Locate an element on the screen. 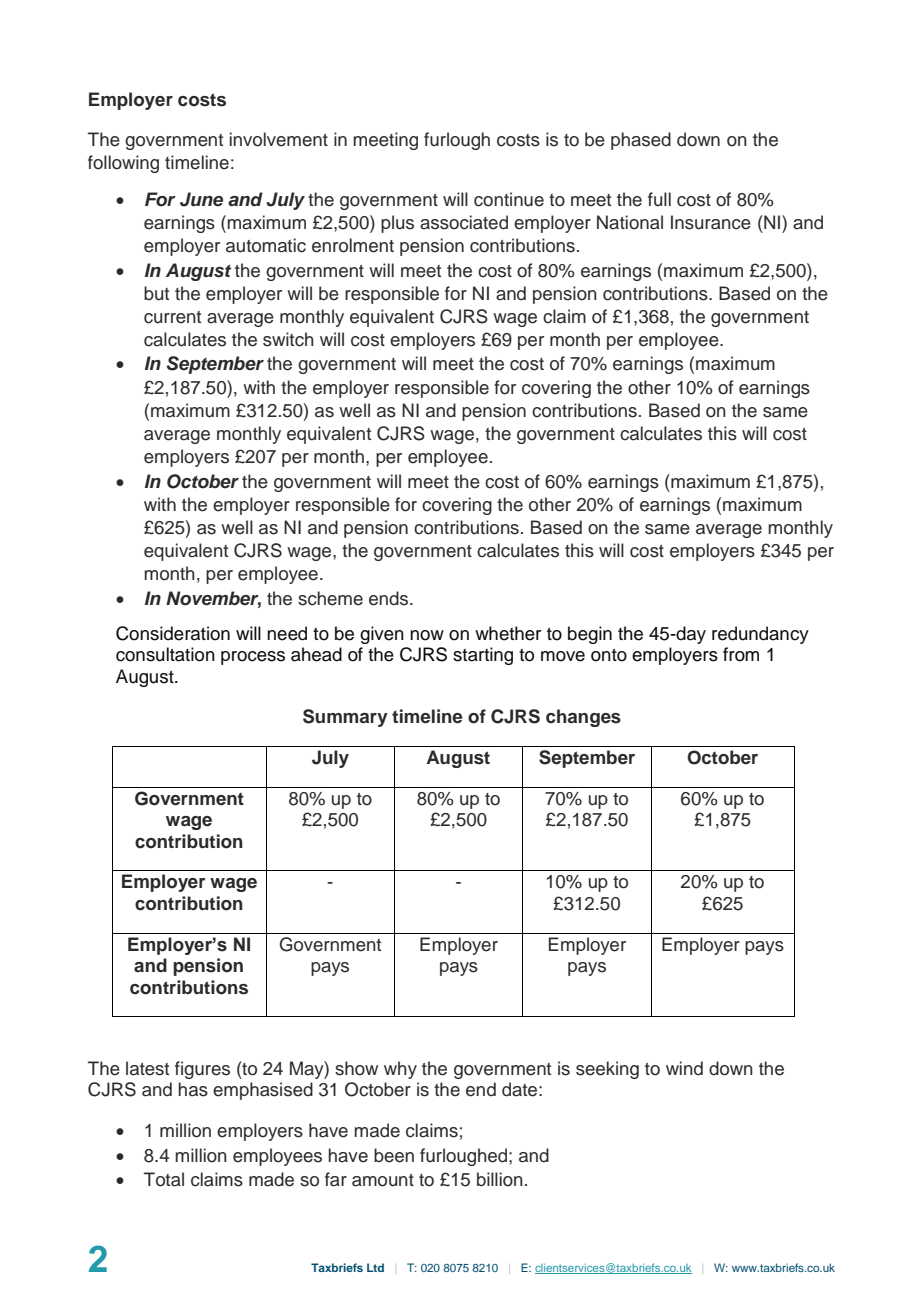 The height and width of the screenshot is (1308, 924). redundancy is located at coordinates (760, 635).
